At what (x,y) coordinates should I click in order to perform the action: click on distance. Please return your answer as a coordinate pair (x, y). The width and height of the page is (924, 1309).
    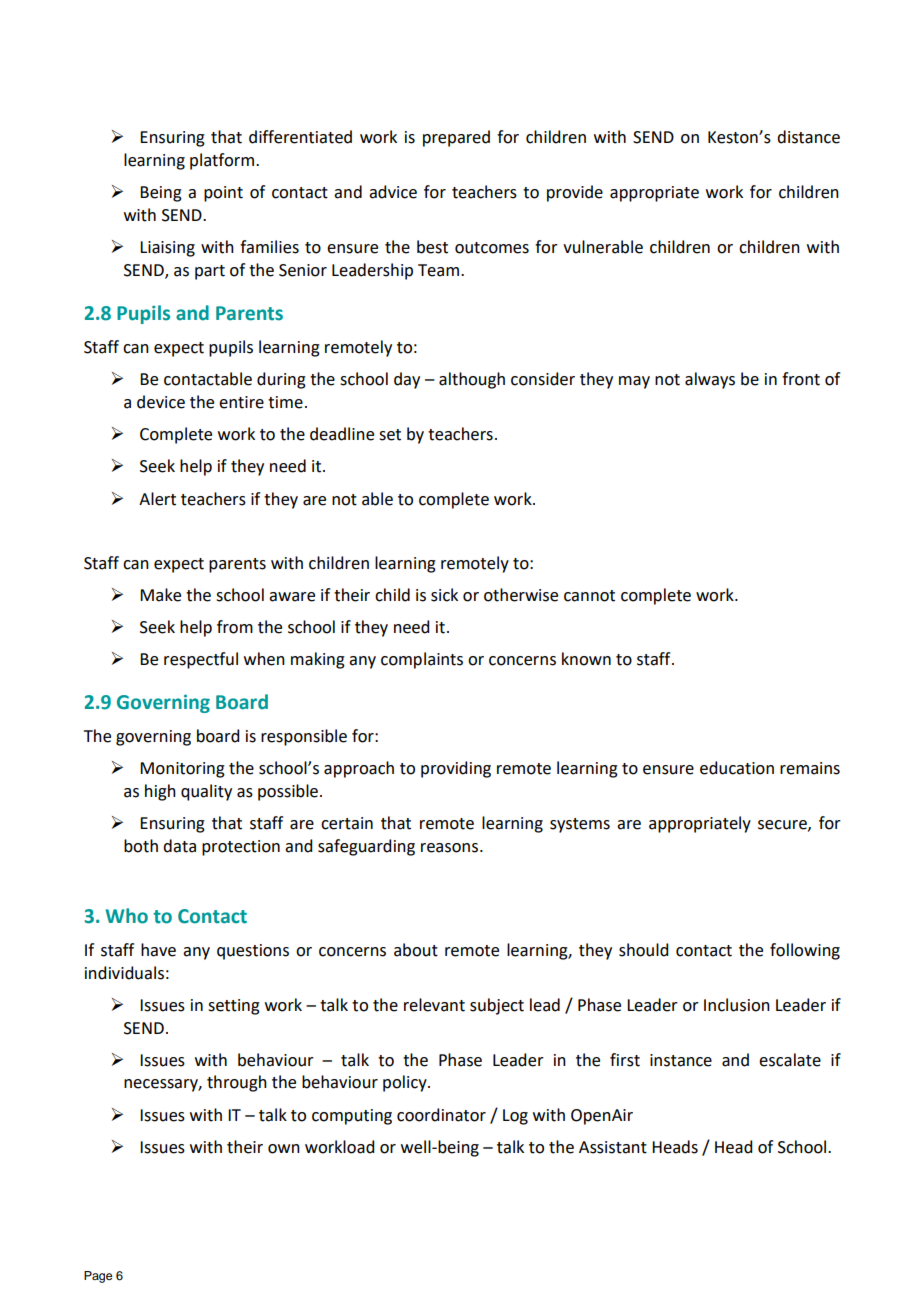
    Looking at the image, I should click on (808, 137).
